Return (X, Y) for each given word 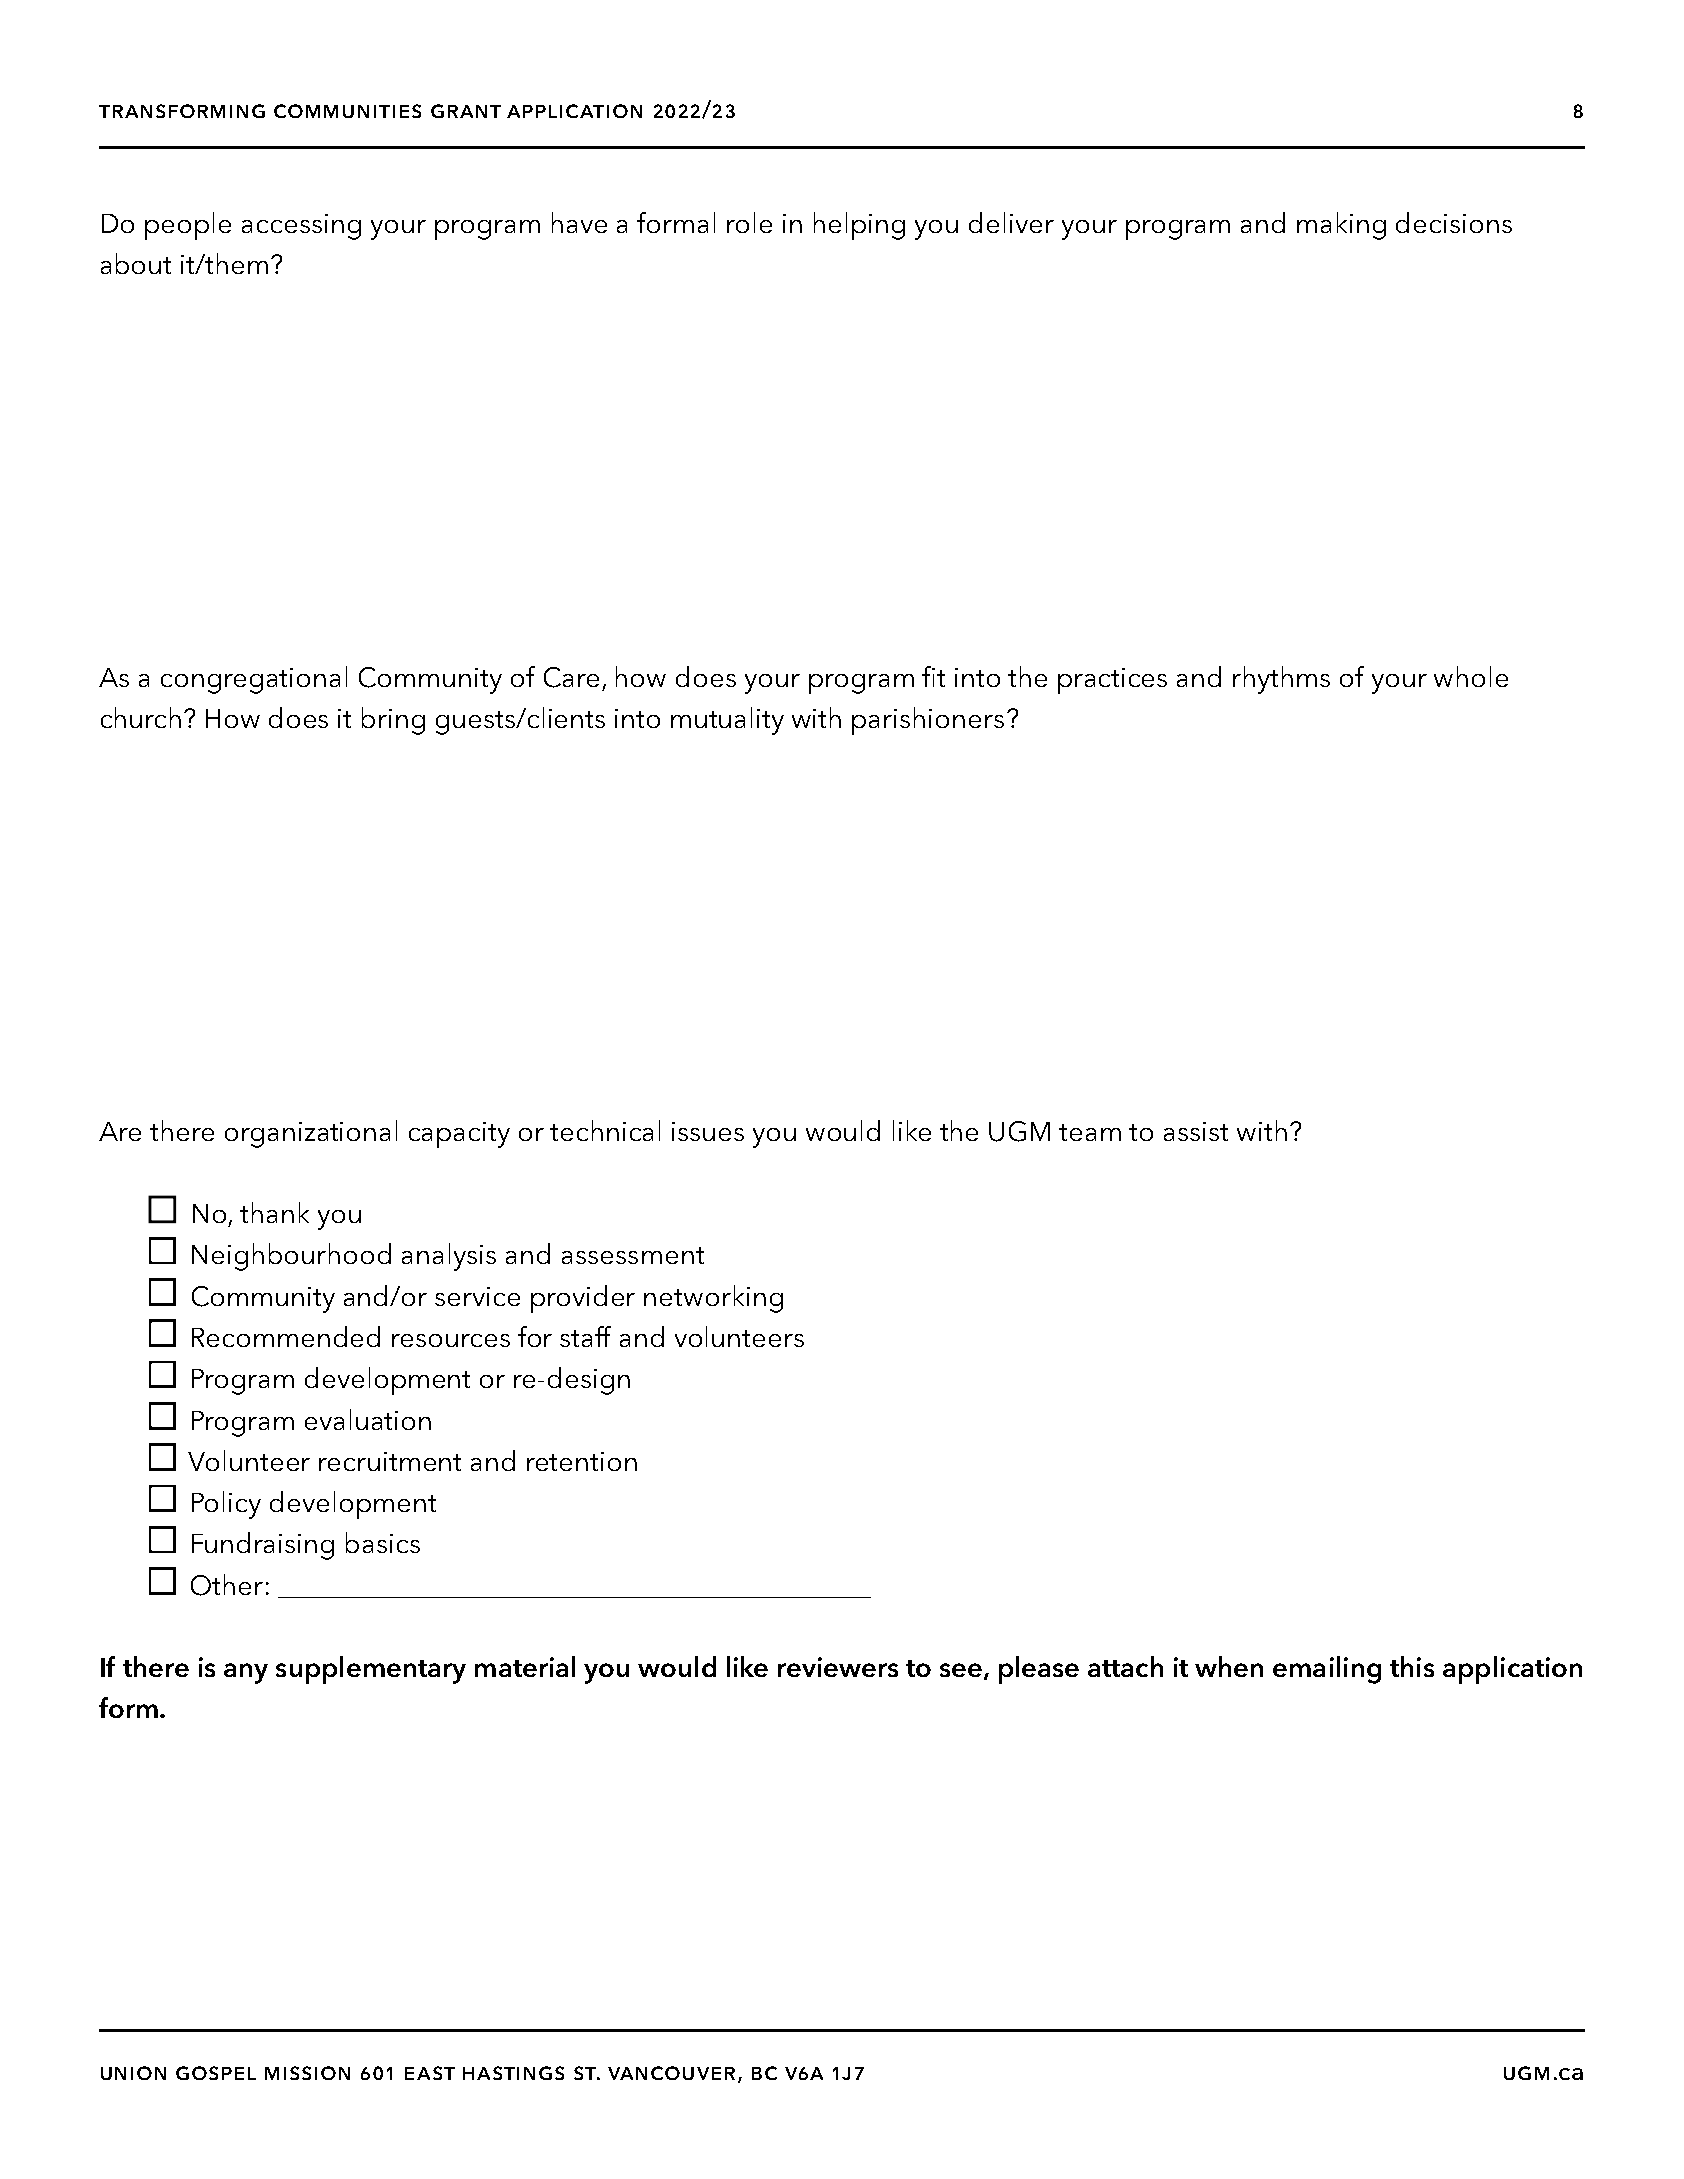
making (1341, 226)
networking (713, 1299)
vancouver (673, 2074)
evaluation (368, 1419)
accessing (301, 227)
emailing (1327, 1670)
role (749, 222)
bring (393, 721)
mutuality (727, 721)
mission (307, 2073)
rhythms (1281, 680)
